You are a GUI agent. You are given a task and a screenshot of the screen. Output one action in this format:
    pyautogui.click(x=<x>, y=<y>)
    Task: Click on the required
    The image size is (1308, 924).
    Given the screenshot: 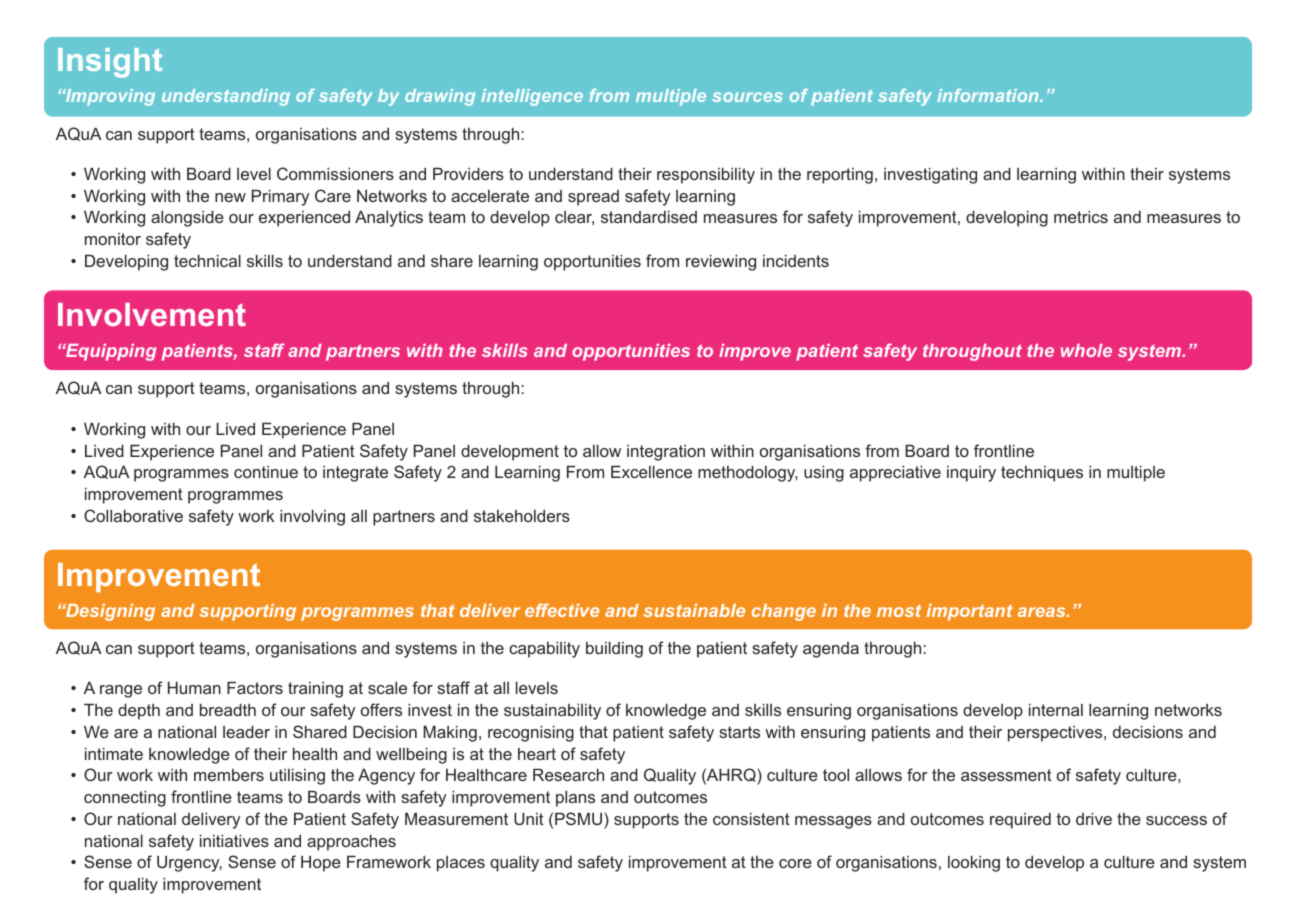 What is the action you would take?
    pyautogui.click(x=1020, y=821)
